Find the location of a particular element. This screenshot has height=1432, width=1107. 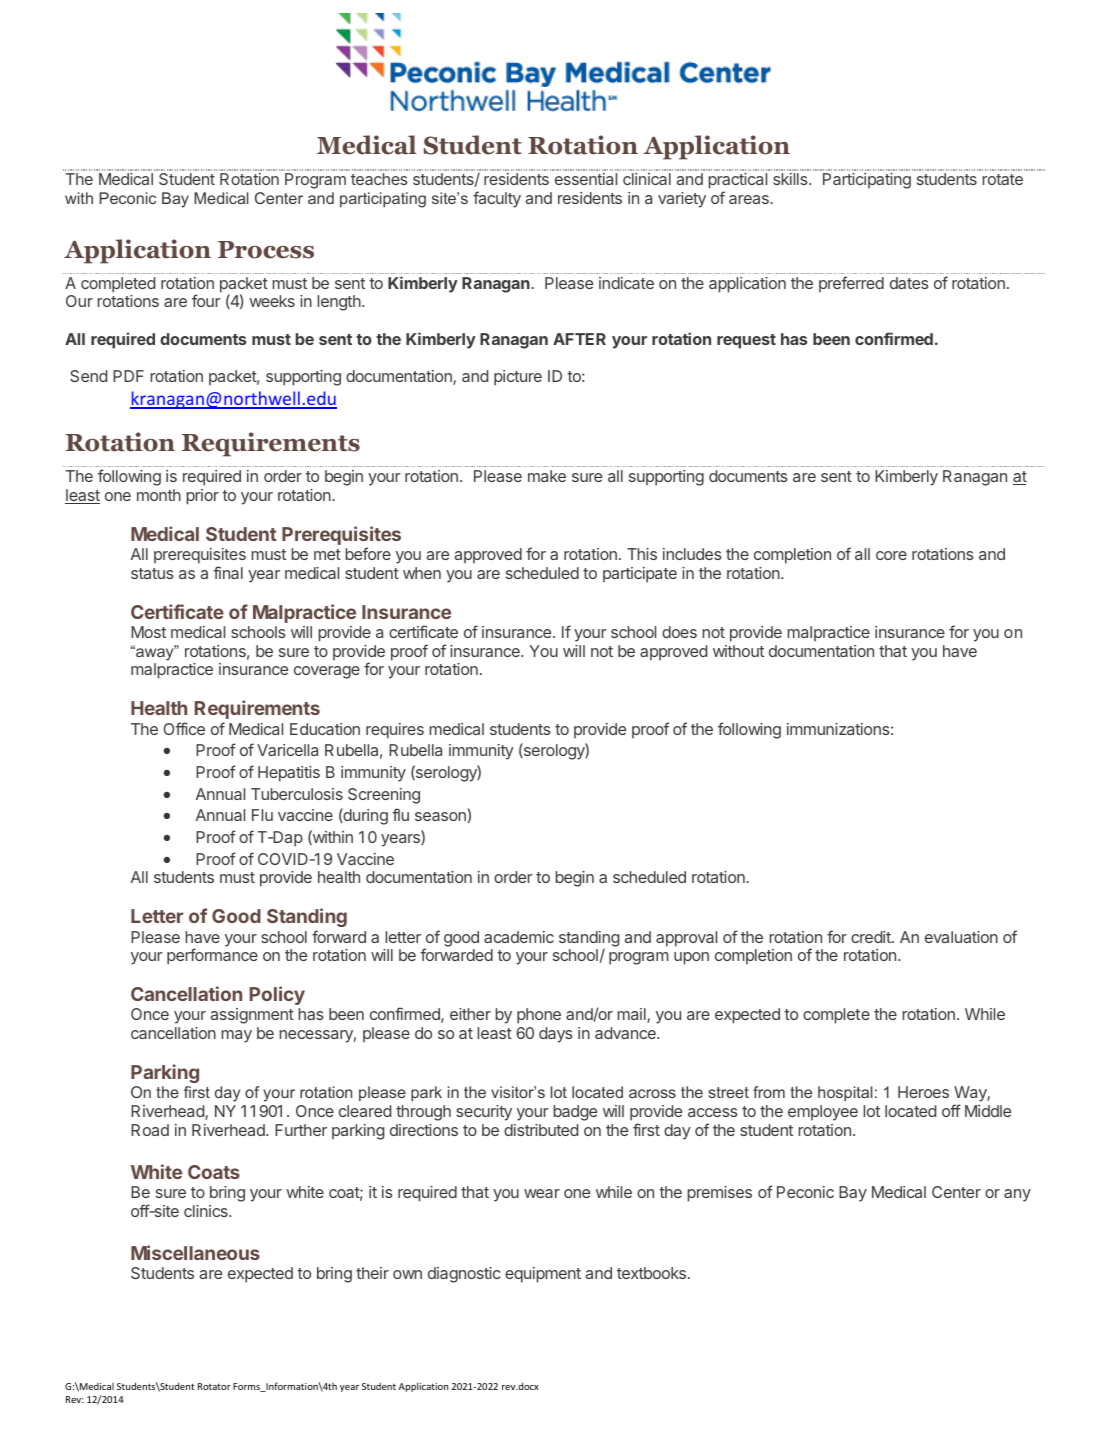

days is located at coordinates (556, 1035).
